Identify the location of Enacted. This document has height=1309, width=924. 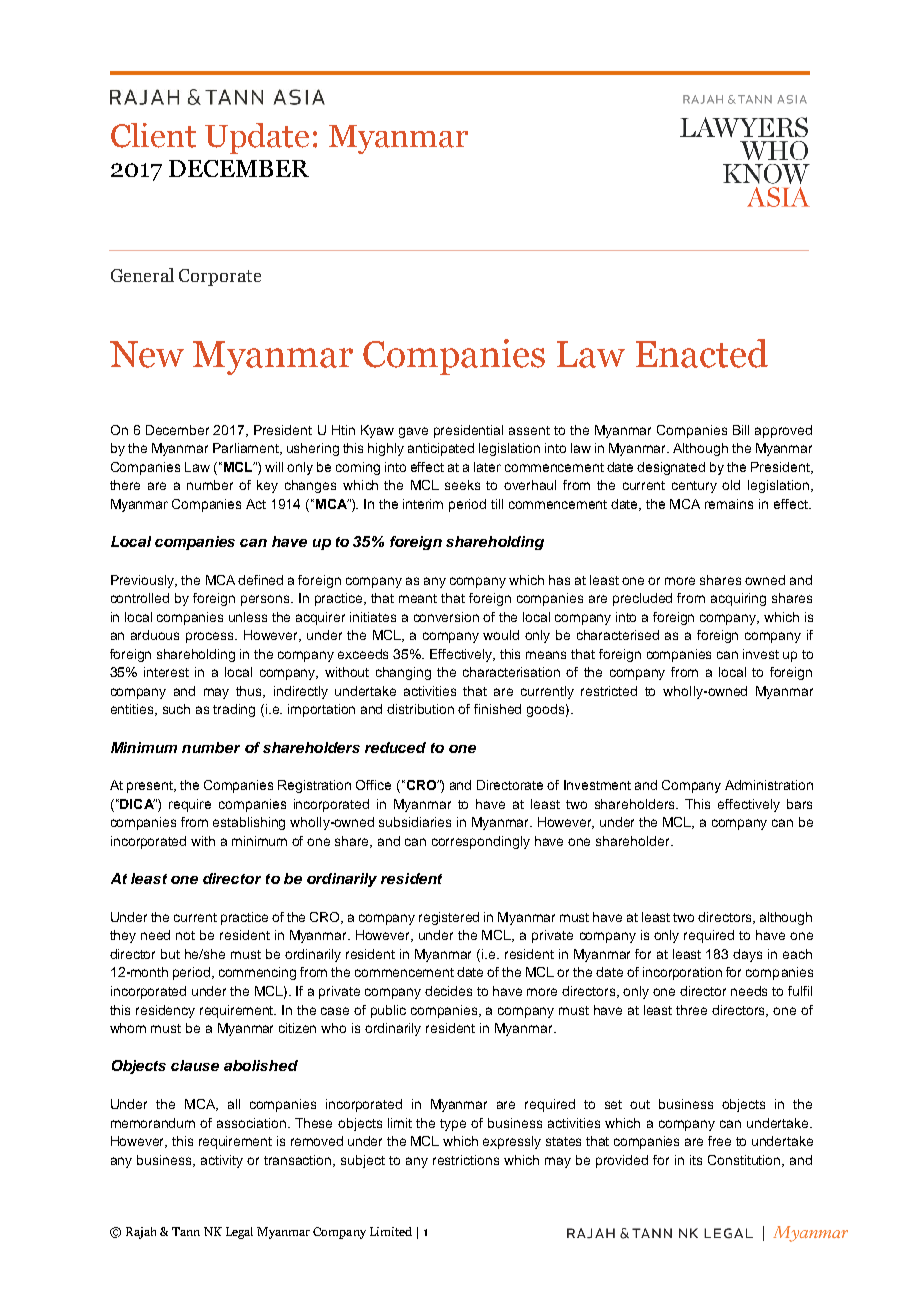
(702, 353).
